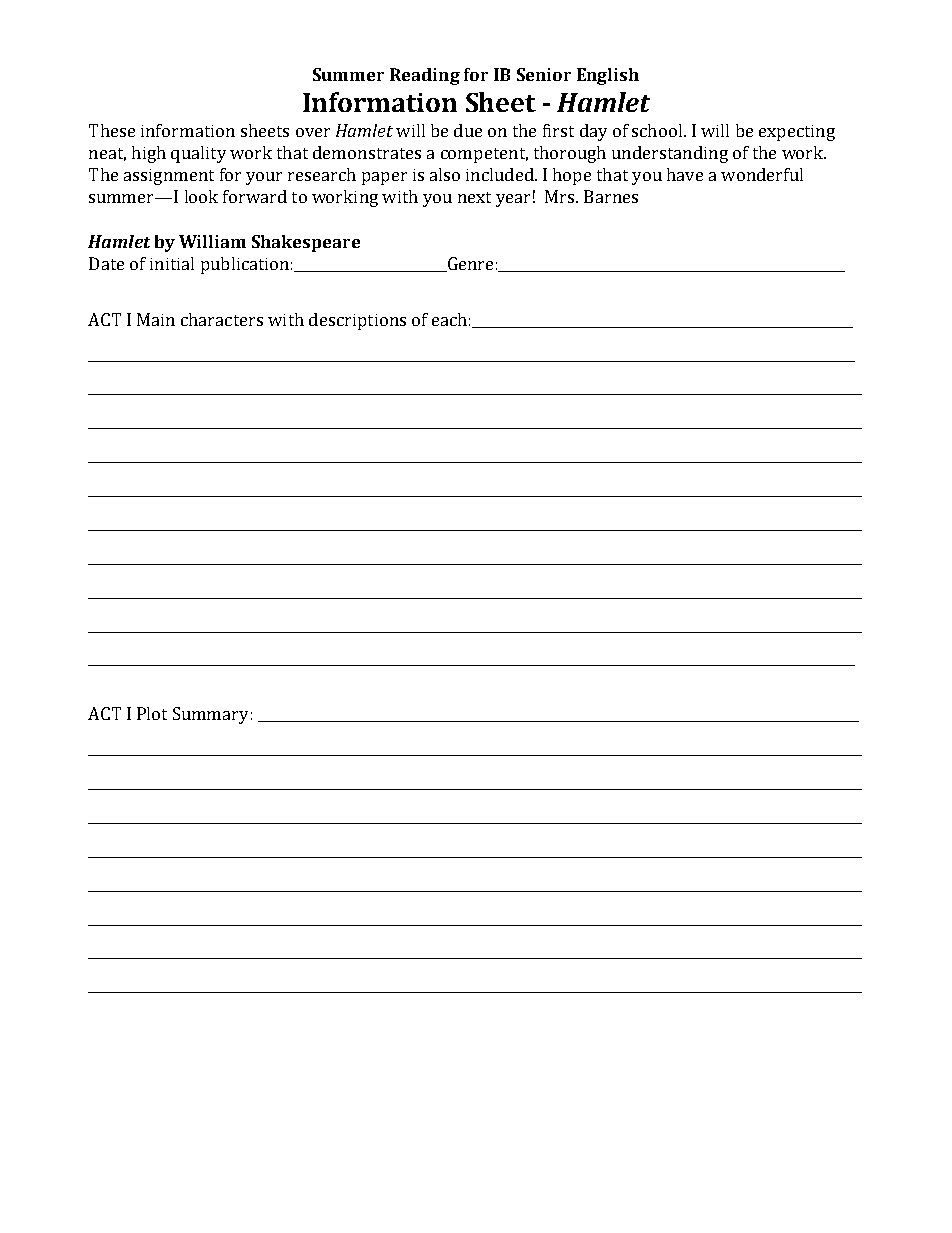 This document has height=1233, width=952. What do you see at coordinates (657, 130) in the document?
I see `school` at bounding box center [657, 130].
